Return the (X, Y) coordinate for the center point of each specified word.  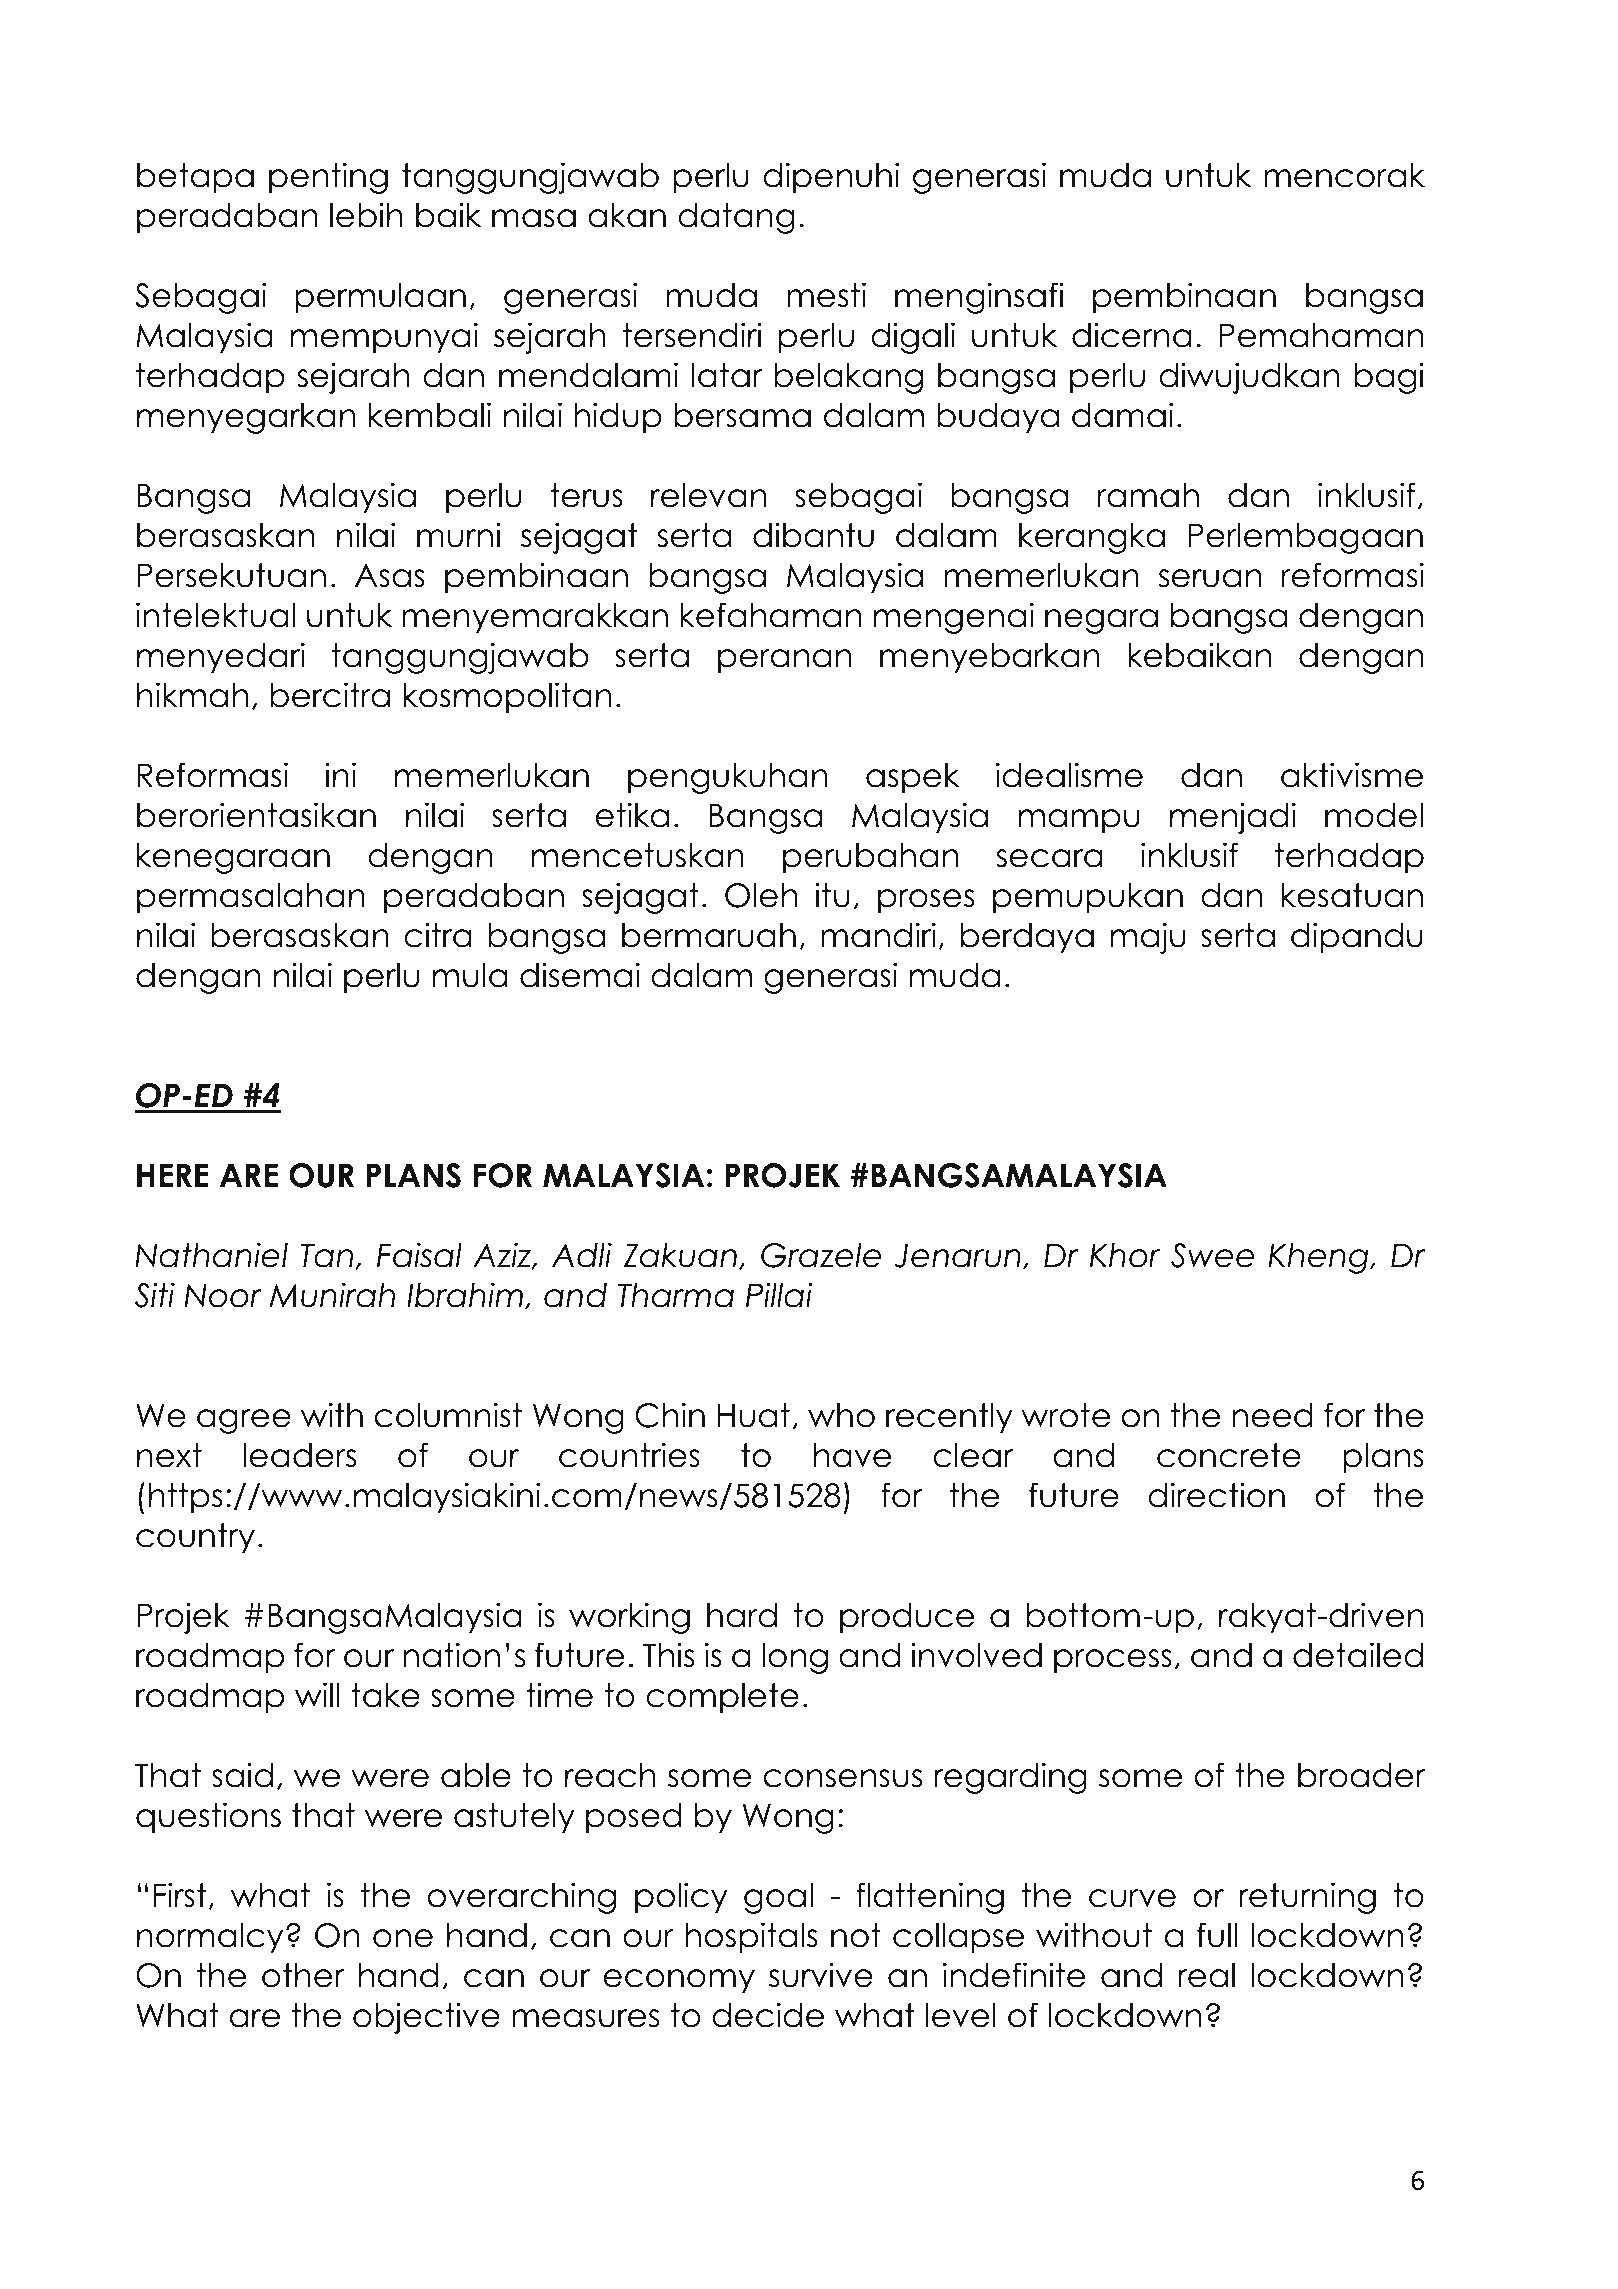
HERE (173, 1175)
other (303, 1975)
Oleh (761, 895)
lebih (366, 215)
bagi (1389, 378)
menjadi (1233, 818)
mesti (826, 295)
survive (821, 1975)
